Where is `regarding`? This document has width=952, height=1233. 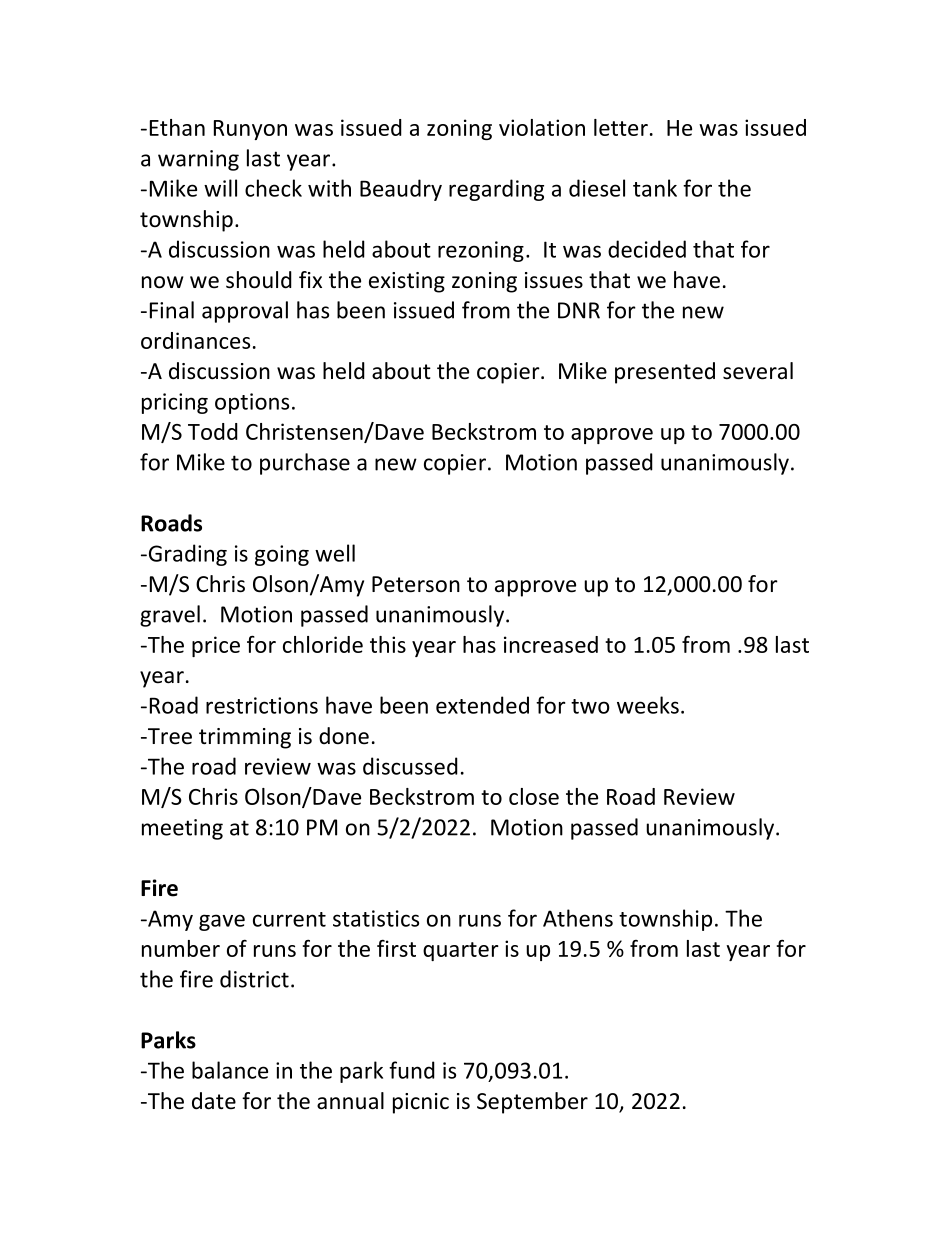
regarding is located at coordinates (496, 190).
